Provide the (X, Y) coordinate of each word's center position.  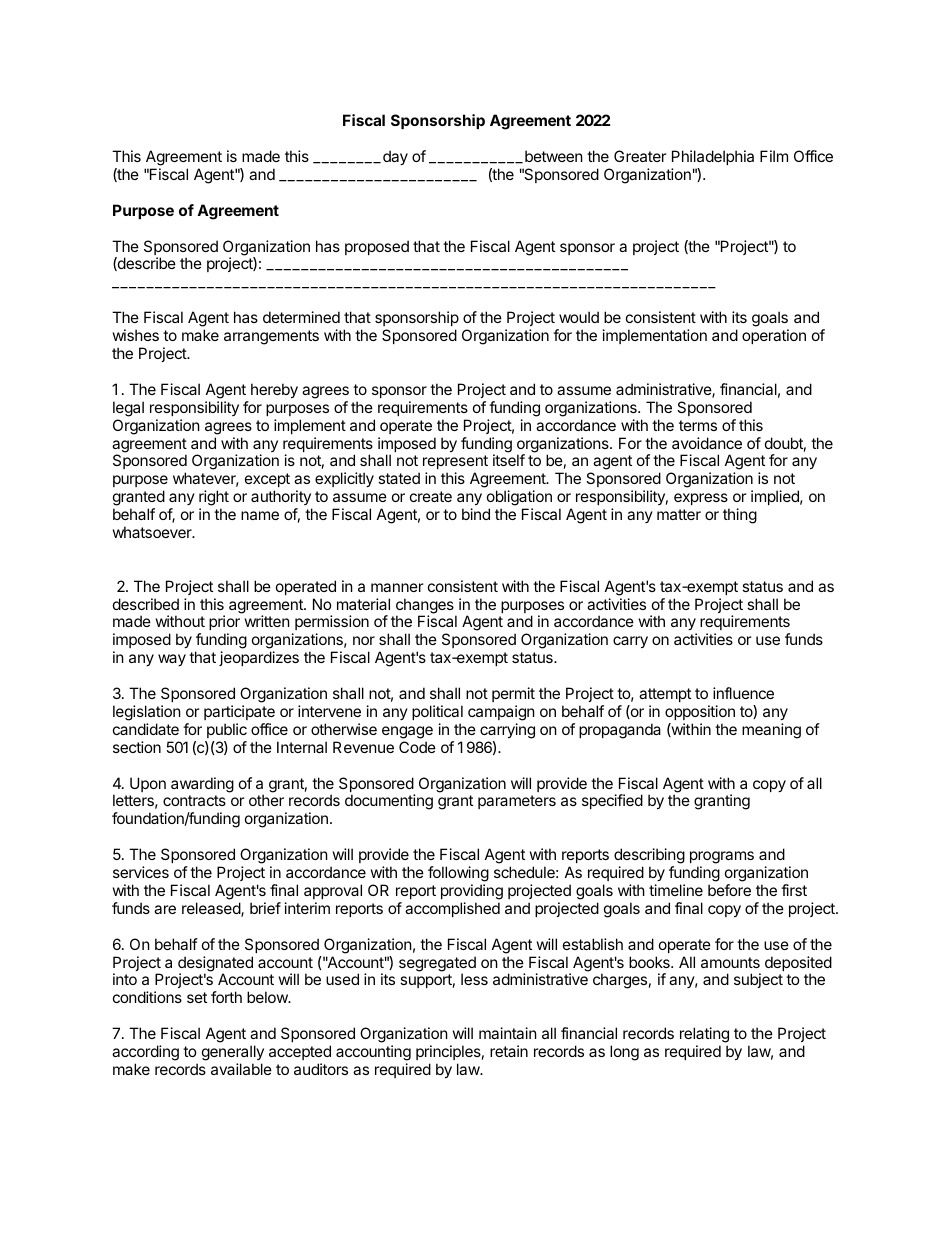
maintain (508, 1033)
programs (722, 859)
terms (698, 425)
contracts (194, 800)
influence (743, 693)
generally (233, 1054)
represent (455, 464)
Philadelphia (713, 157)
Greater (640, 156)
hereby (274, 390)
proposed (377, 247)
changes (426, 607)
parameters (517, 802)
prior (224, 624)
